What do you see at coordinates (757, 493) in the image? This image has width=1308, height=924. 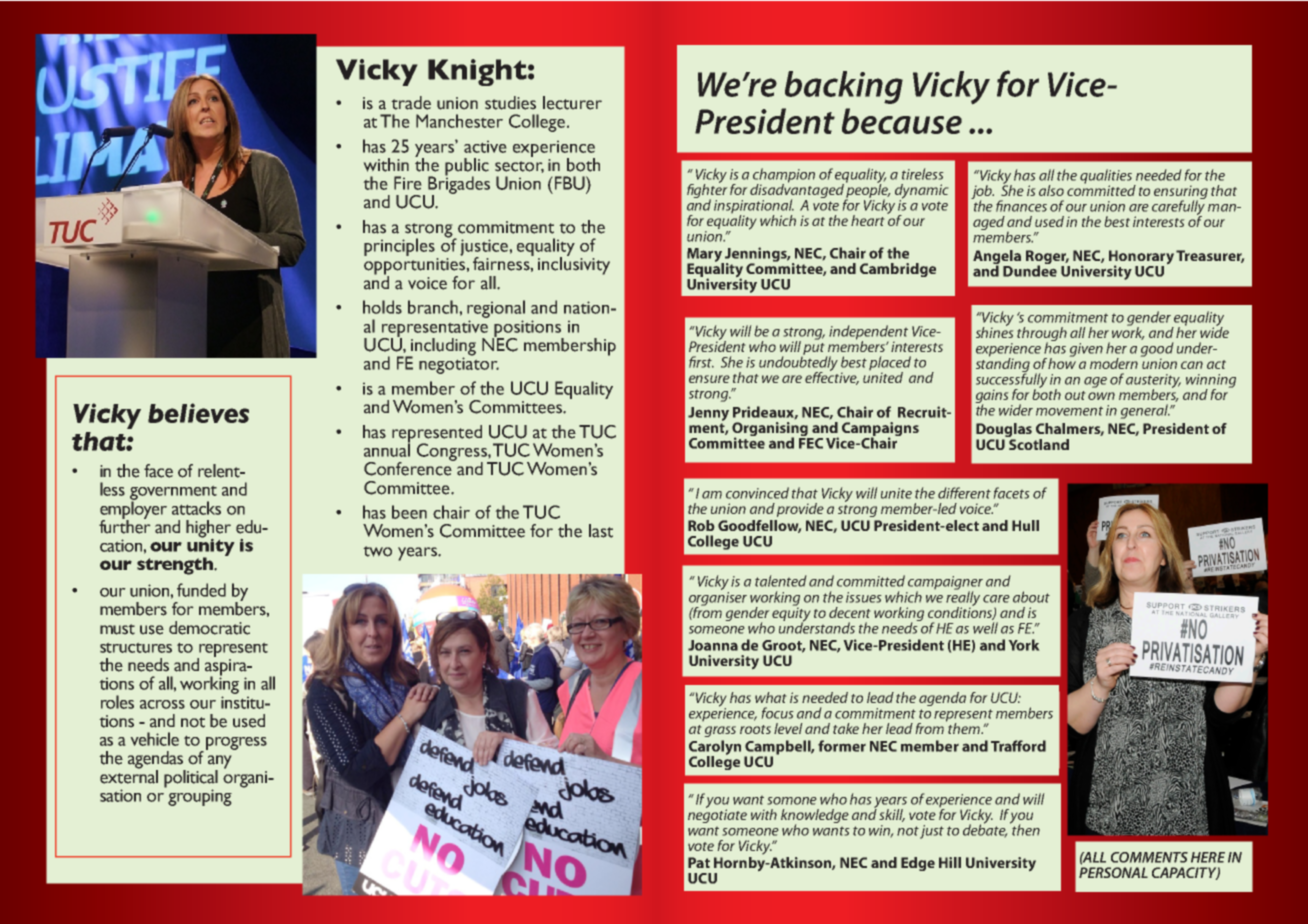 I see `convinced` at bounding box center [757, 493].
